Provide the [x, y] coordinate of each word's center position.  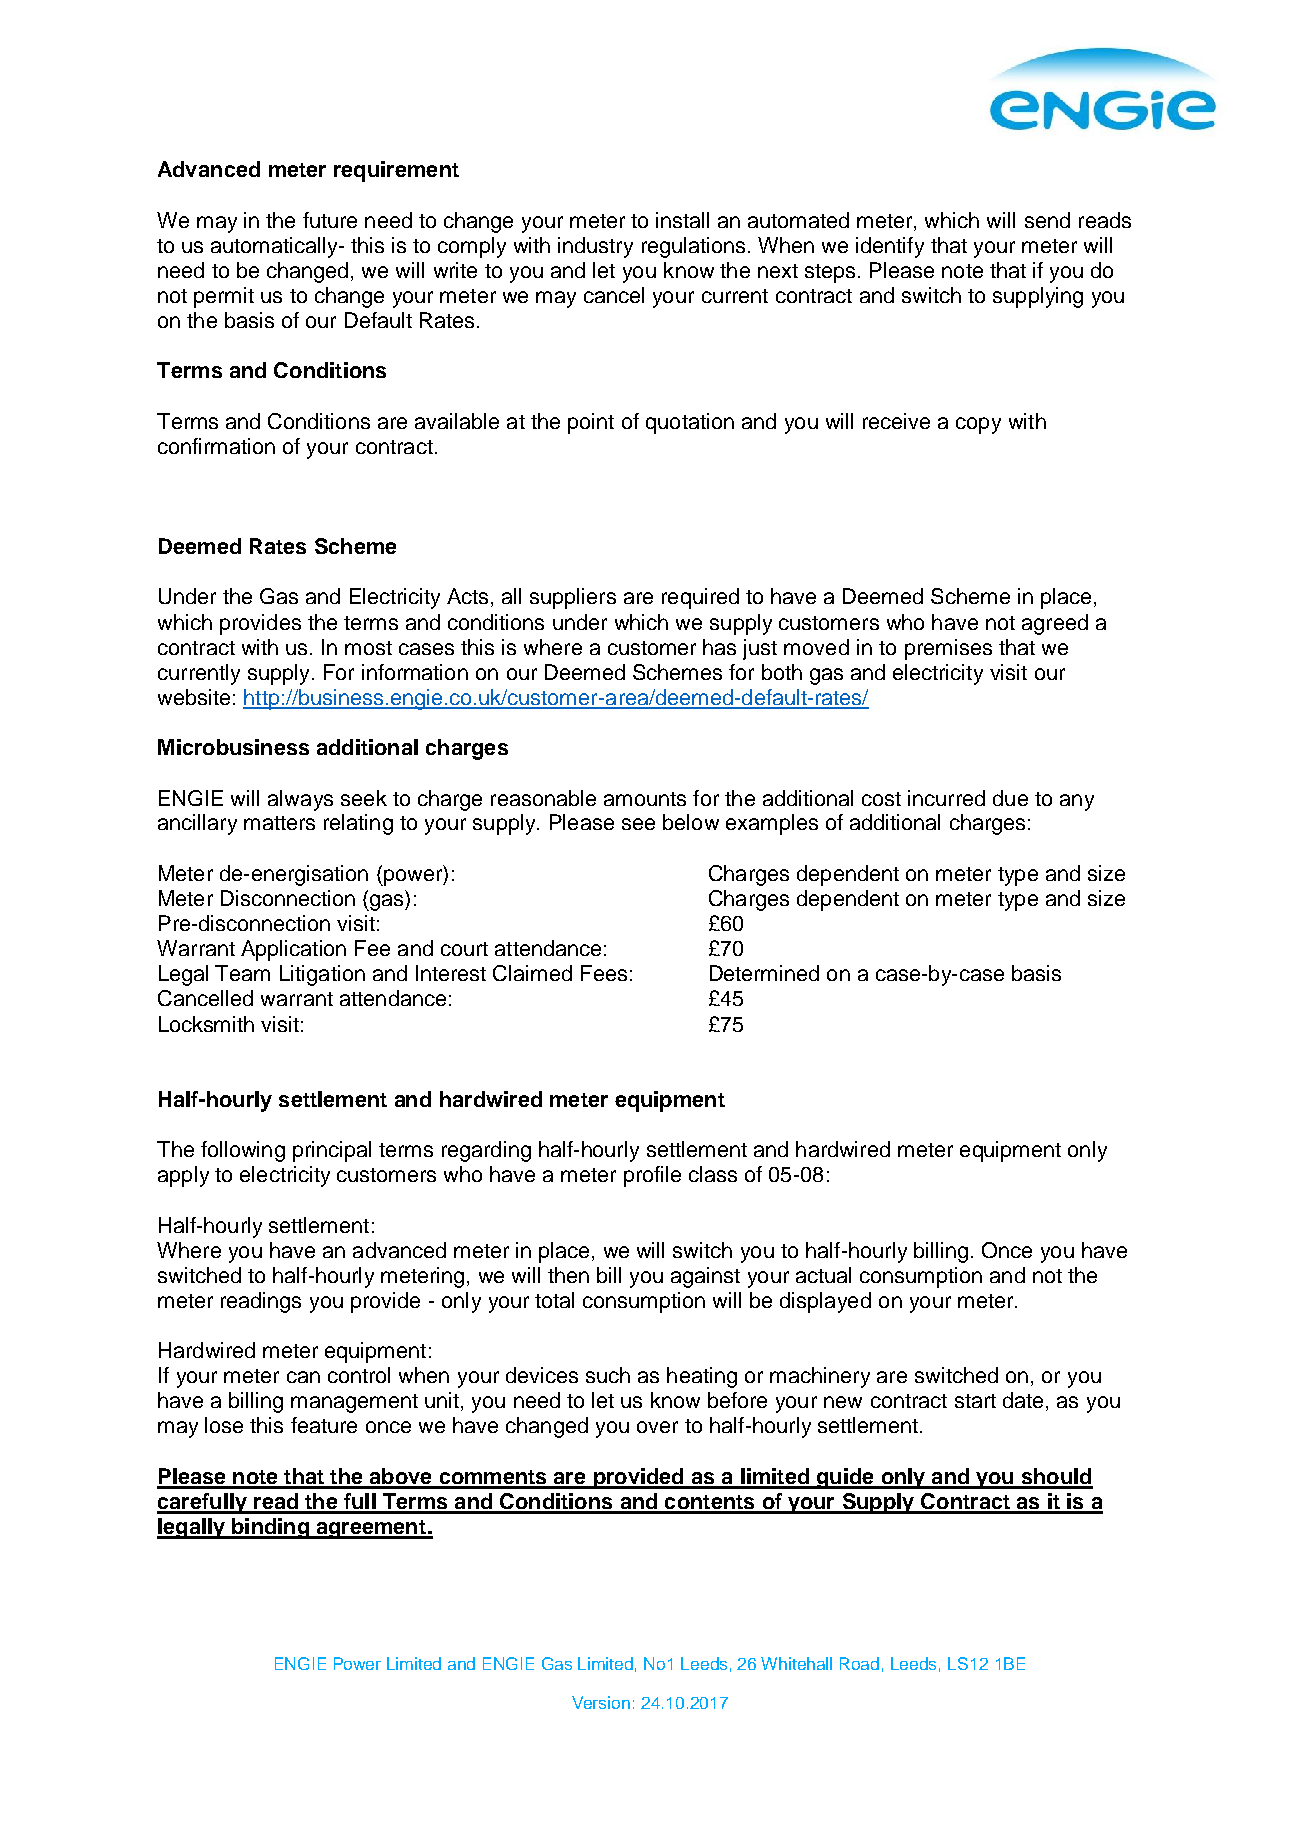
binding [270, 1528]
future [330, 220]
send [1047, 220]
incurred [946, 798]
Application [293, 950]
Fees [604, 973]
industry [595, 247]
